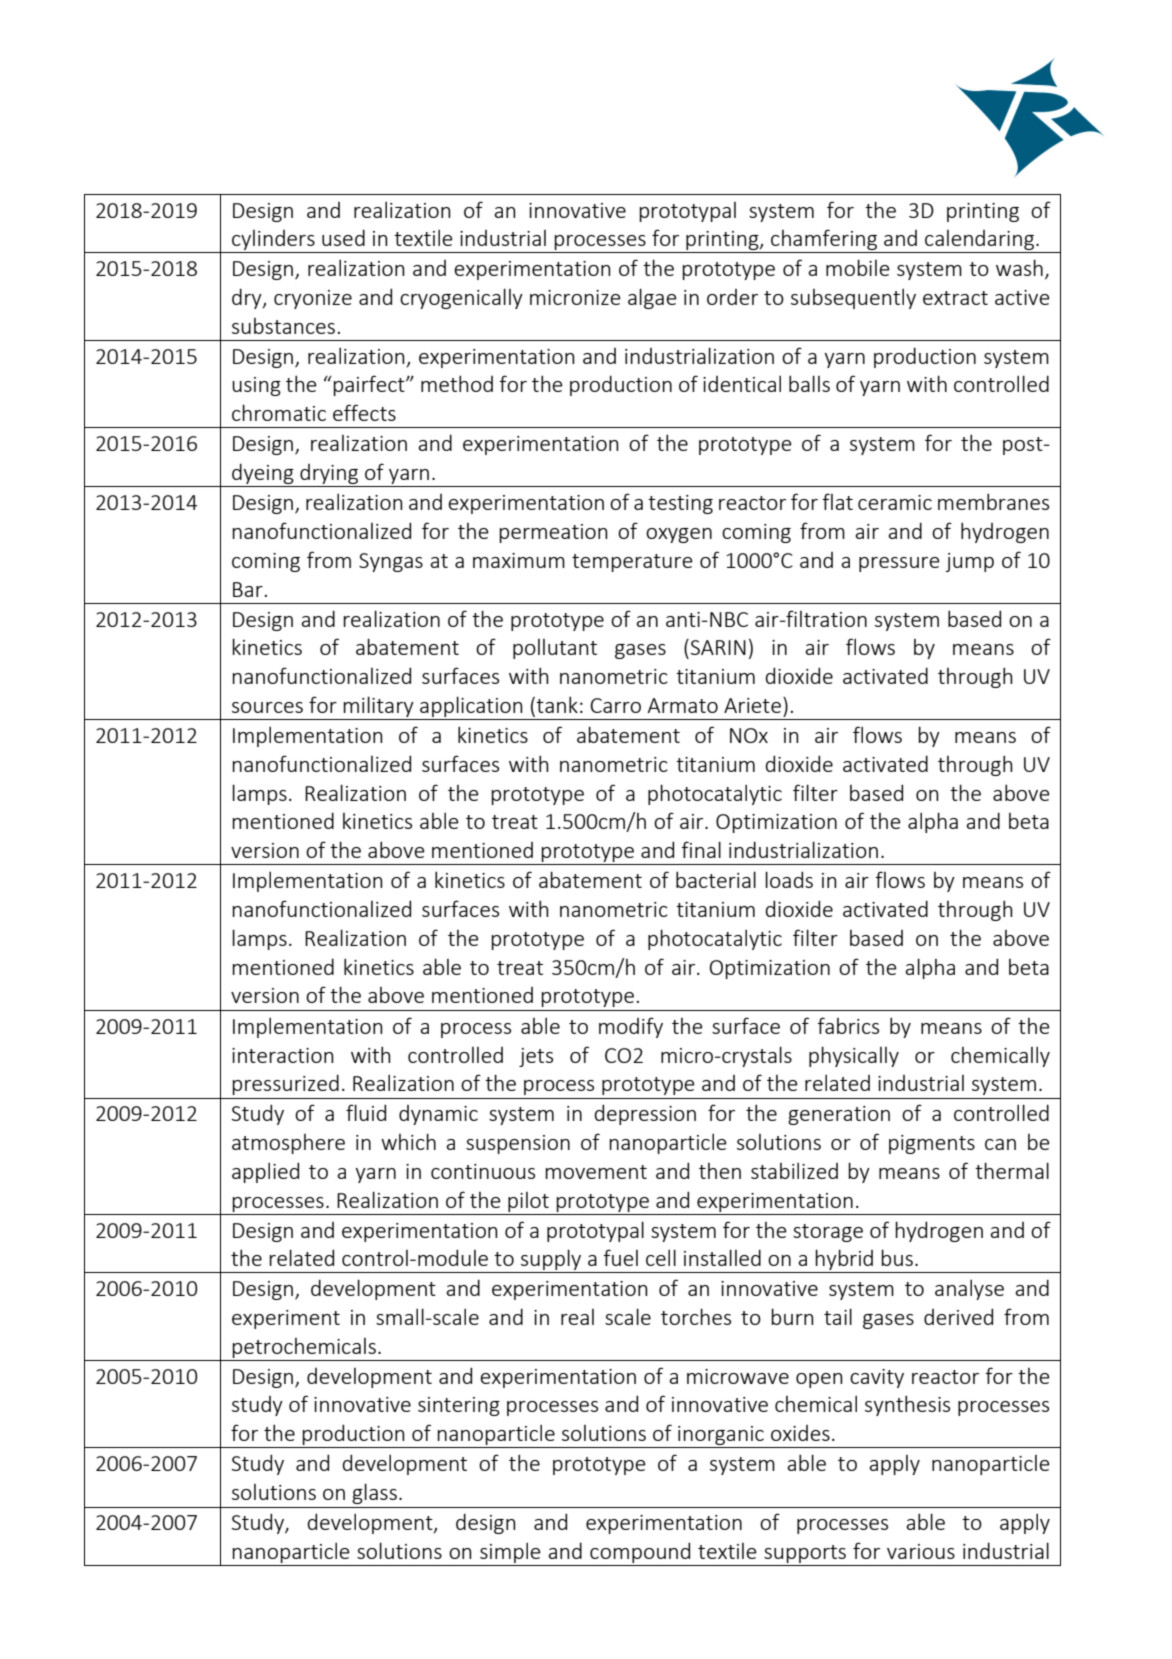  What do you see at coordinates (379, 708) in the image?
I see `military` at bounding box center [379, 708].
